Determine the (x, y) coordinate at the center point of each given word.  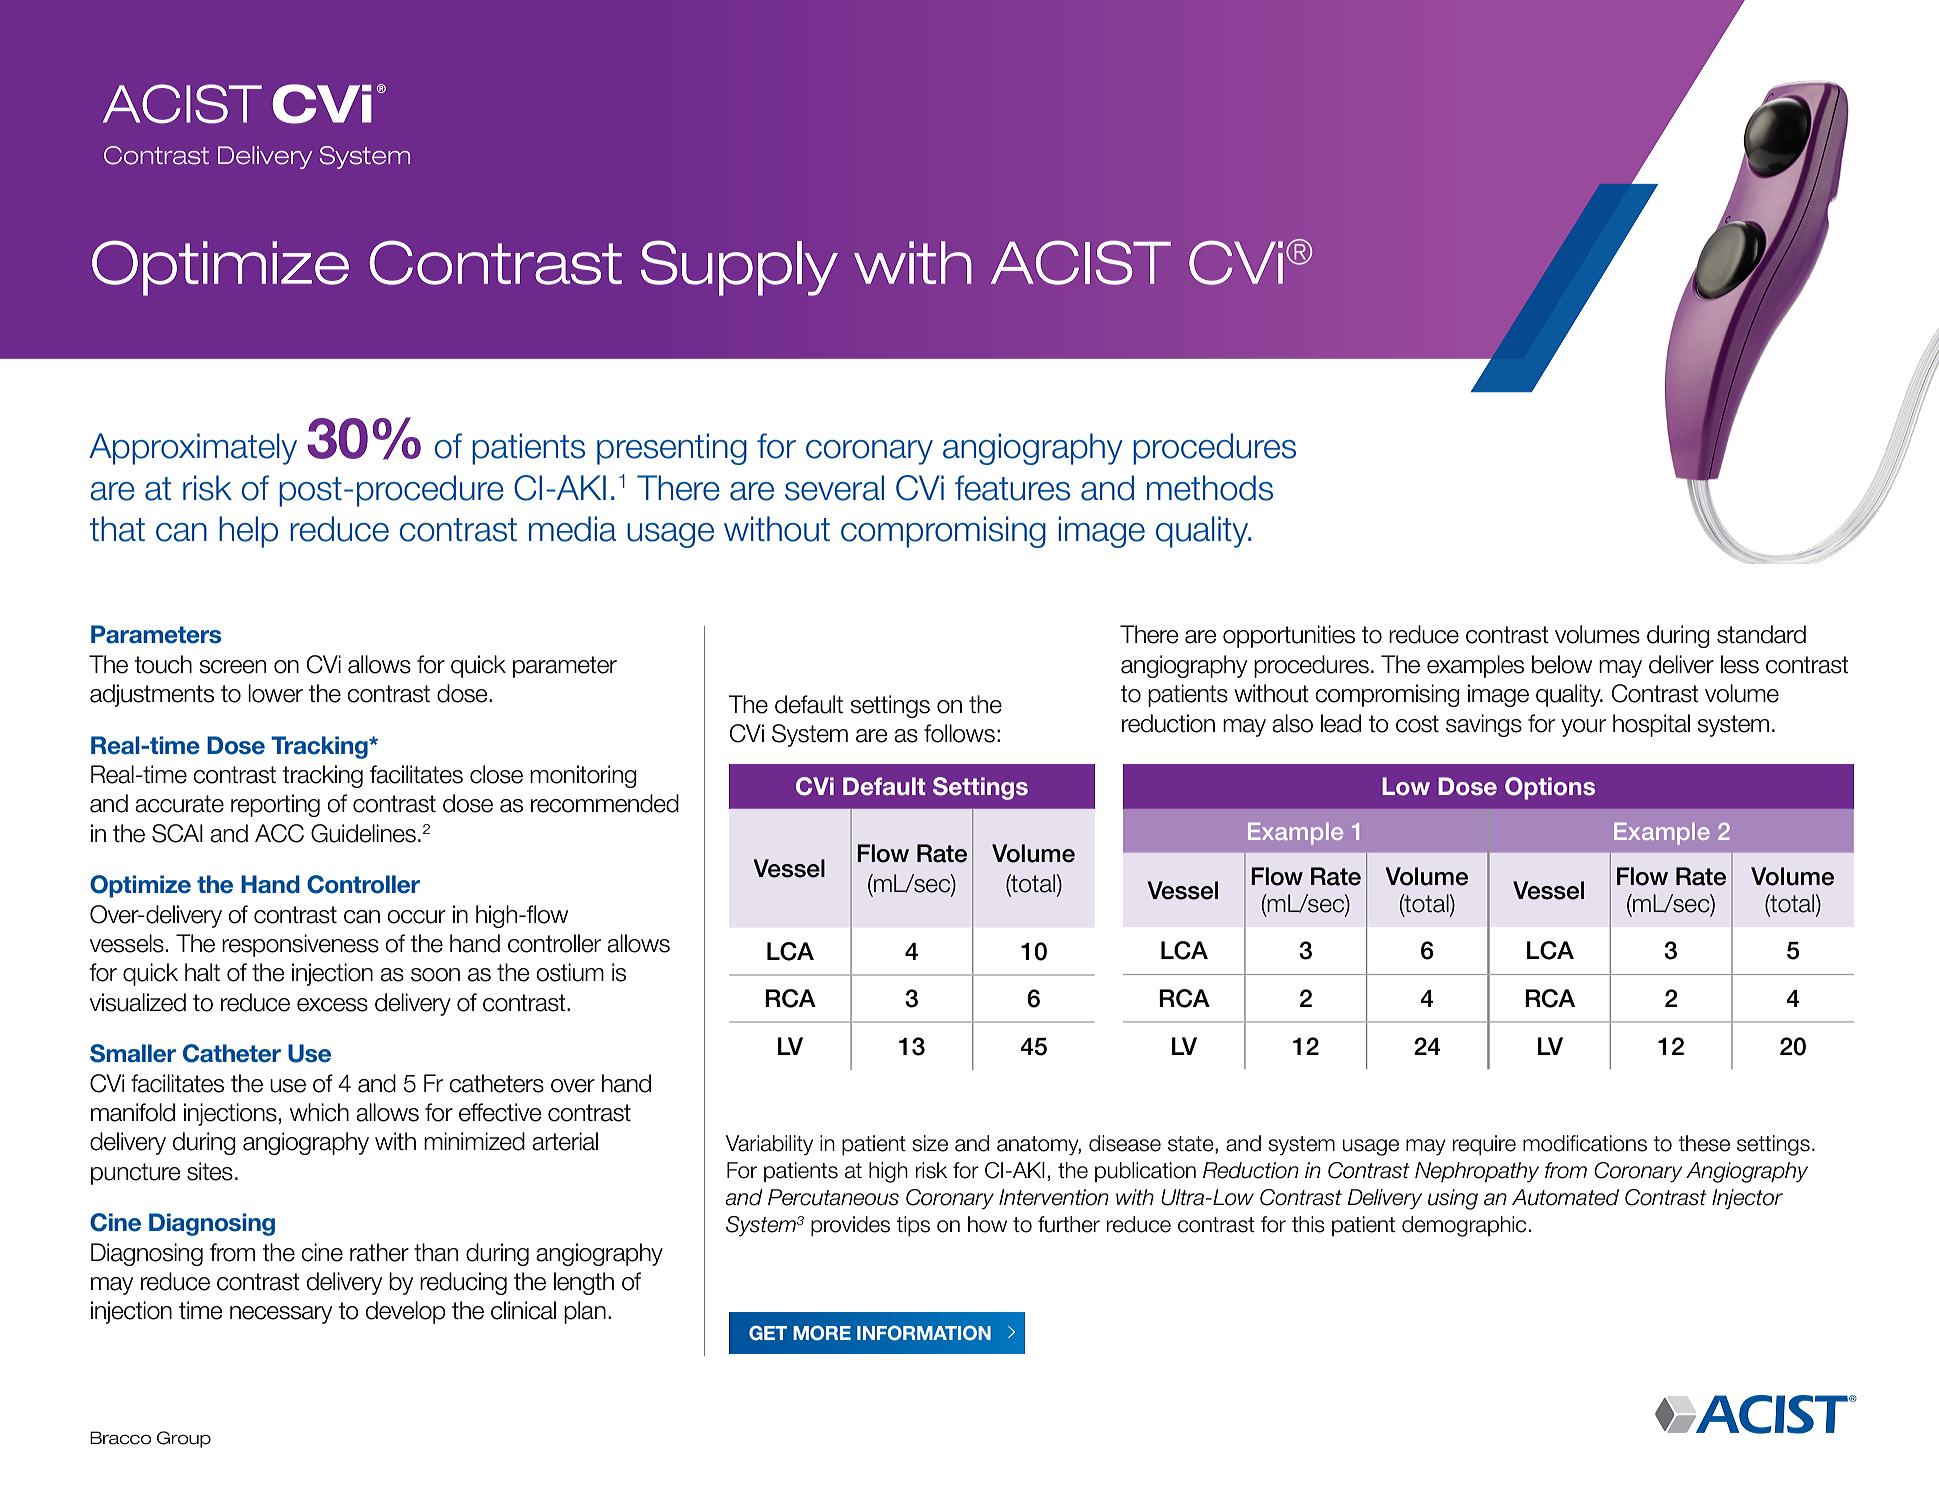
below (1562, 664)
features (1012, 488)
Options (1550, 788)
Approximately (193, 449)
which (319, 1112)
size (930, 1143)
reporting (275, 805)
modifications (1585, 1143)
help (248, 532)
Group (184, 1439)
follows (959, 733)
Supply (739, 268)
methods (1210, 488)
